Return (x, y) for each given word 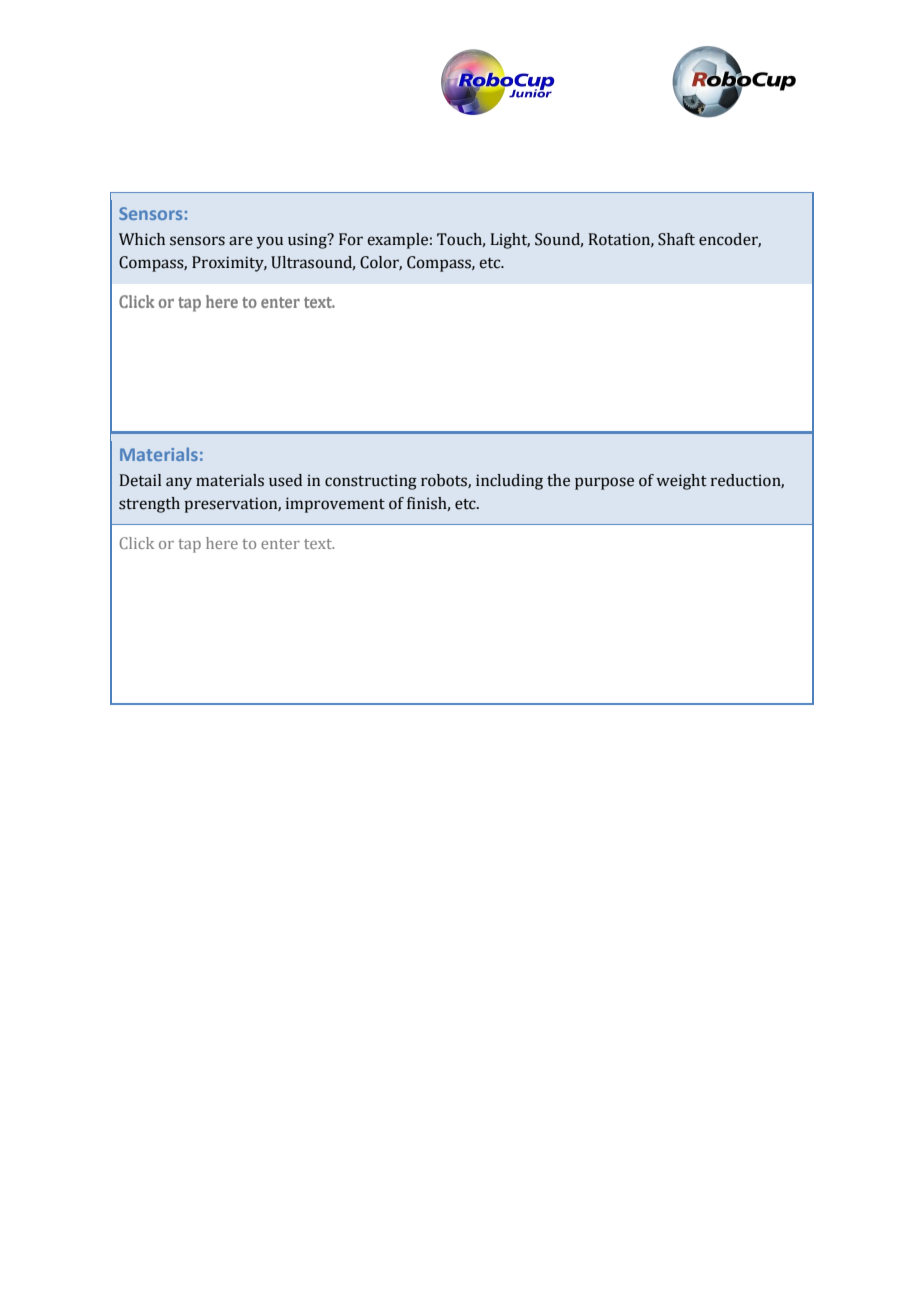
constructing (371, 482)
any (179, 483)
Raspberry (158, 264)
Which (142, 239)
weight (681, 482)
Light (510, 241)
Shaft (676, 239)
